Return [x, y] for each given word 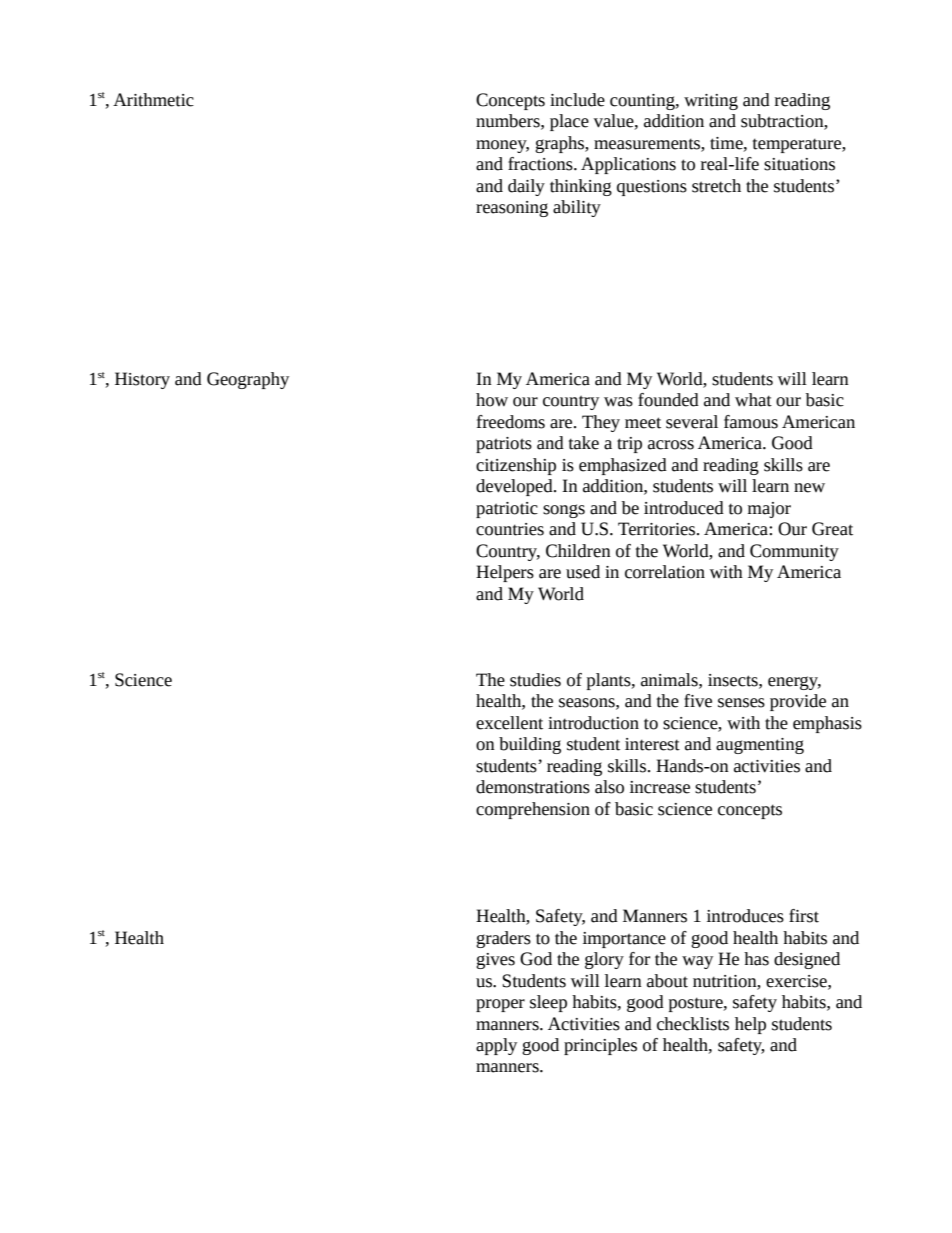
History [142, 380]
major [769, 510]
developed [515, 487]
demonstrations [533, 787]
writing [711, 102]
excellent [509, 723]
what [753, 400]
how [492, 400]
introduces [745, 916]
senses [741, 703]
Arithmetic [153, 100]
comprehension [533, 810]
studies [535, 680]
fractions [541, 164]
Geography [248, 380]
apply [496, 1046]
